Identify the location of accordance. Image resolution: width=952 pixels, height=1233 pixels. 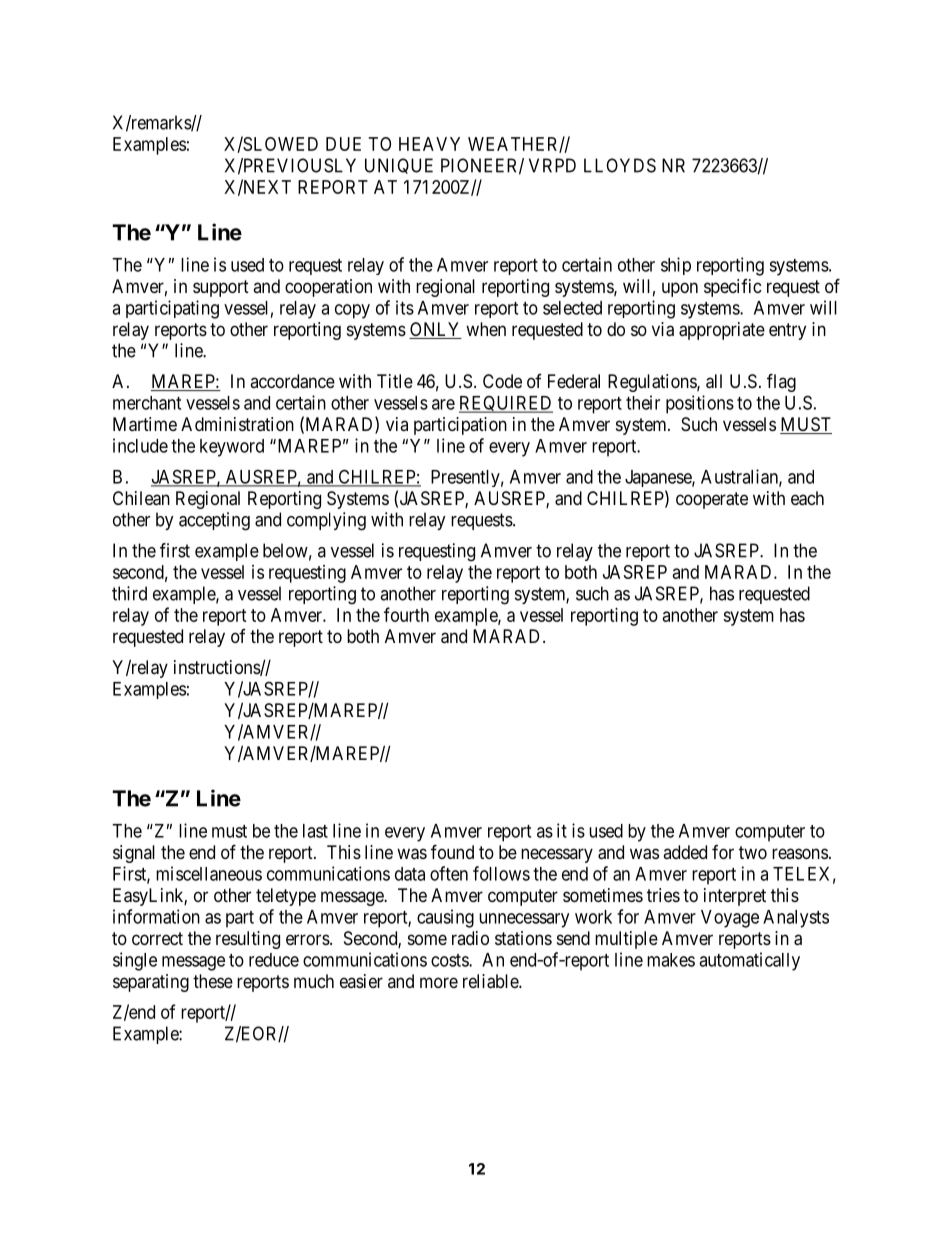
(292, 381).
